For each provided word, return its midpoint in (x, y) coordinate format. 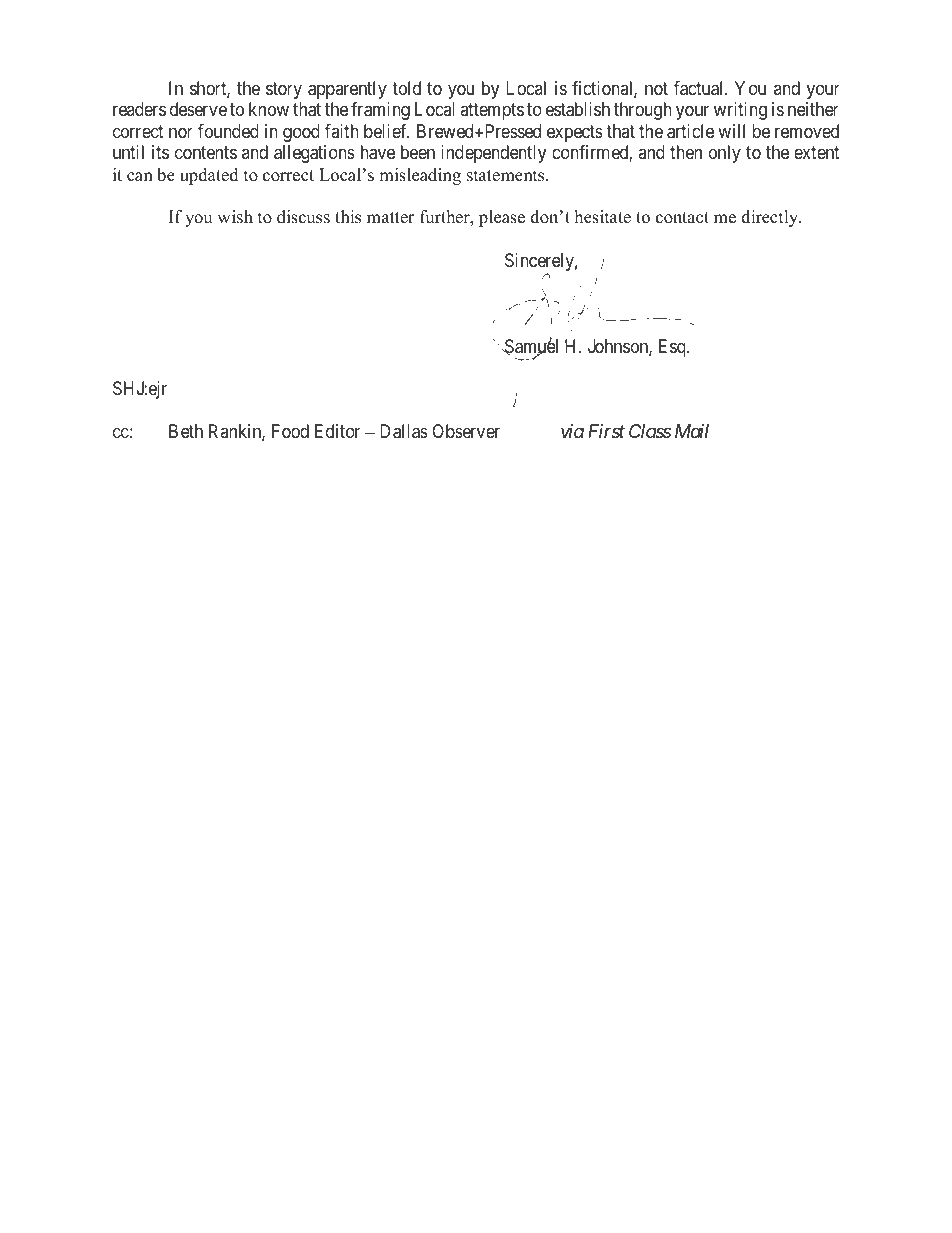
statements (507, 176)
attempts (492, 111)
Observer (466, 431)
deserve (198, 109)
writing (740, 111)
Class (650, 431)
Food (290, 431)
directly (771, 218)
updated (209, 176)
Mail (692, 431)
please (502, 218)
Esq (673, 348)
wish (235, 217)
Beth (186, 431)
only (725, 154)
